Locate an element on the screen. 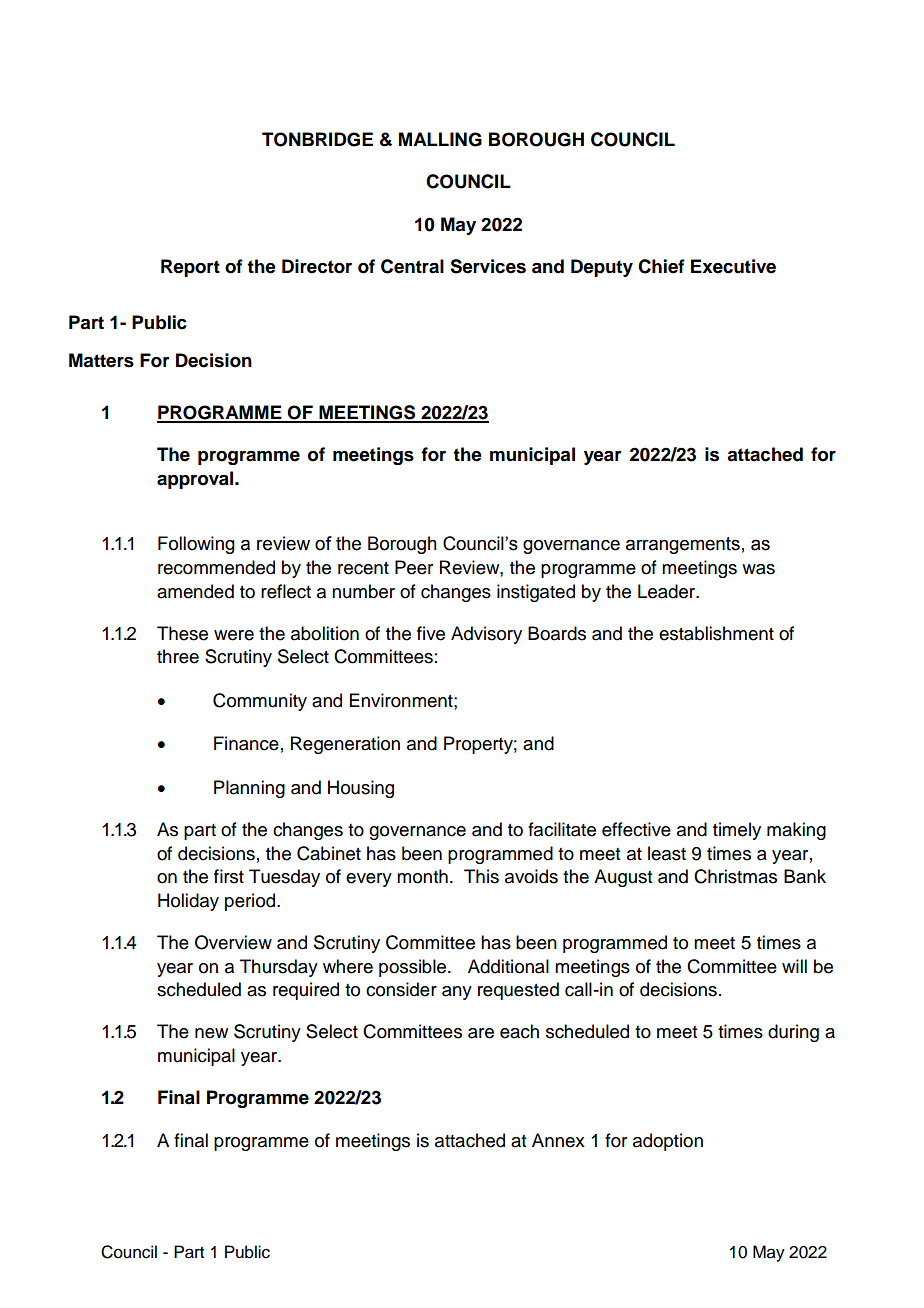  Annex is located at coordinates (558, 1140).
